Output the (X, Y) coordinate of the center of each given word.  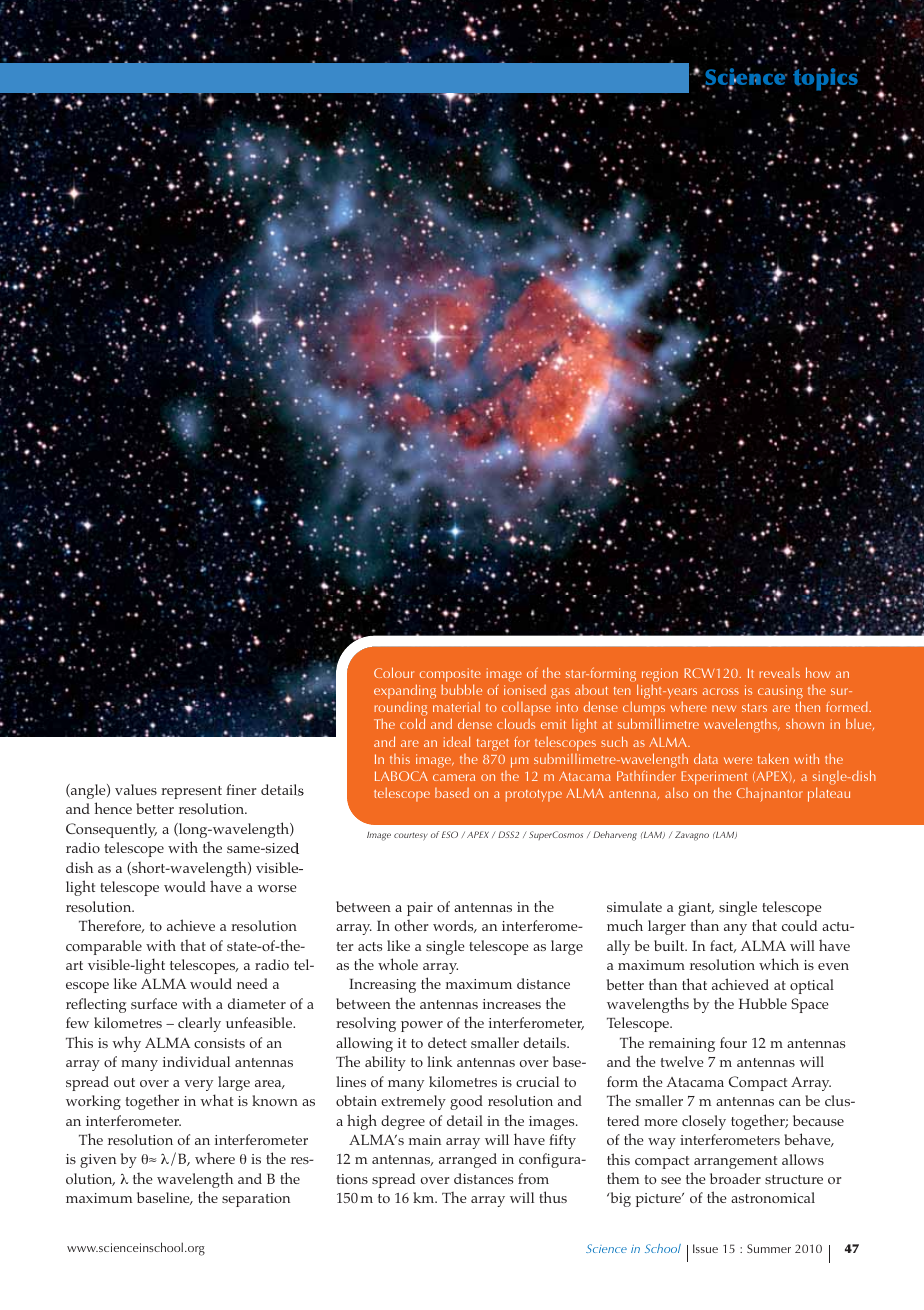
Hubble (763, 1003)
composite (450, 676)
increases (512, 1004)
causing (780, 693)
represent (191, 792)
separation (256, 1200)
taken (773, 758)
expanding (405, 691)
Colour (394, 672)
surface (154, 1003)
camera (454, 777)
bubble (461, 689)
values (136, 789)
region (660, 676)
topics (826, 80)
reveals (779, 673)
